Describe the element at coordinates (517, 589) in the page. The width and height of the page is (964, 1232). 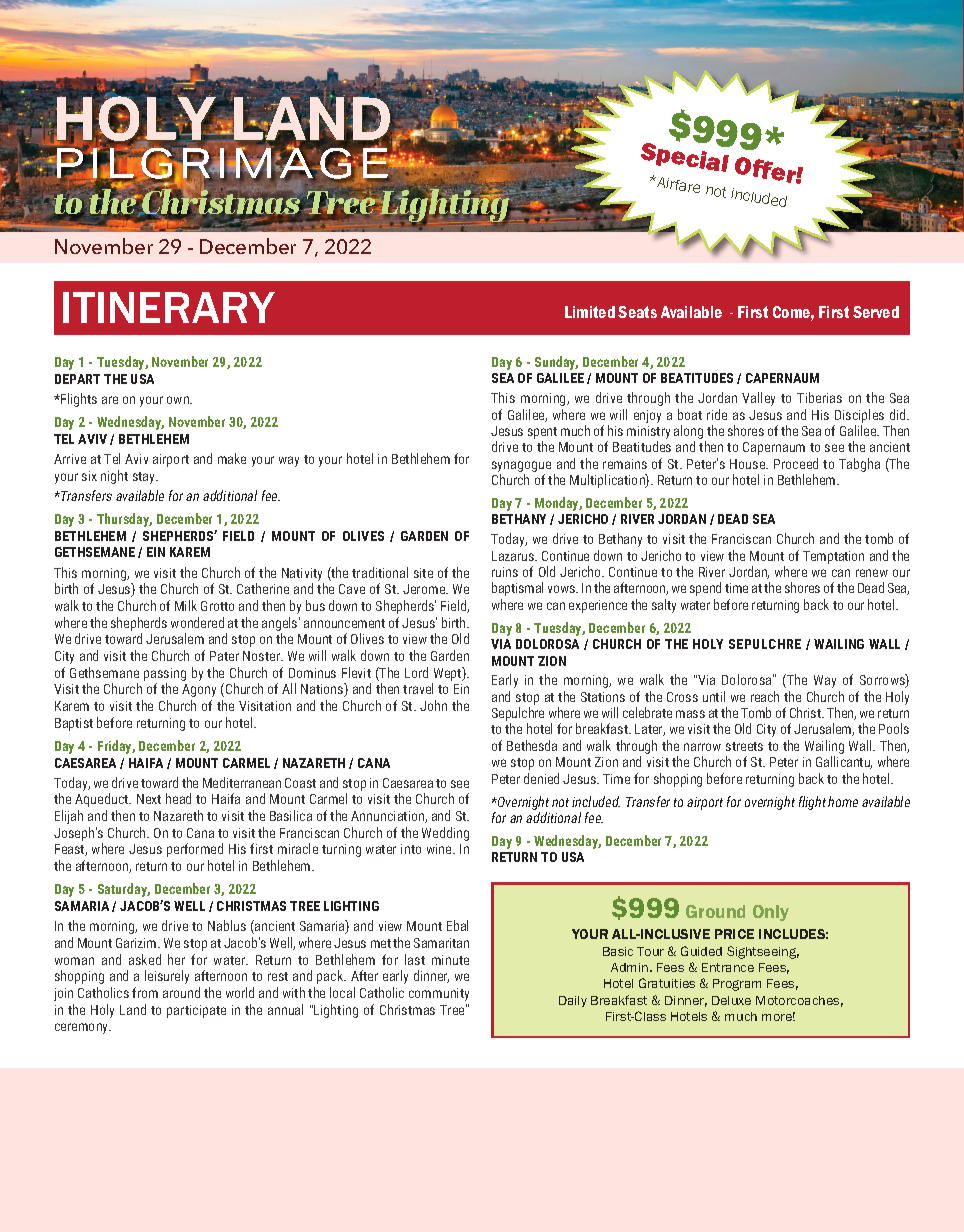
I see `baptismal` at that location.
